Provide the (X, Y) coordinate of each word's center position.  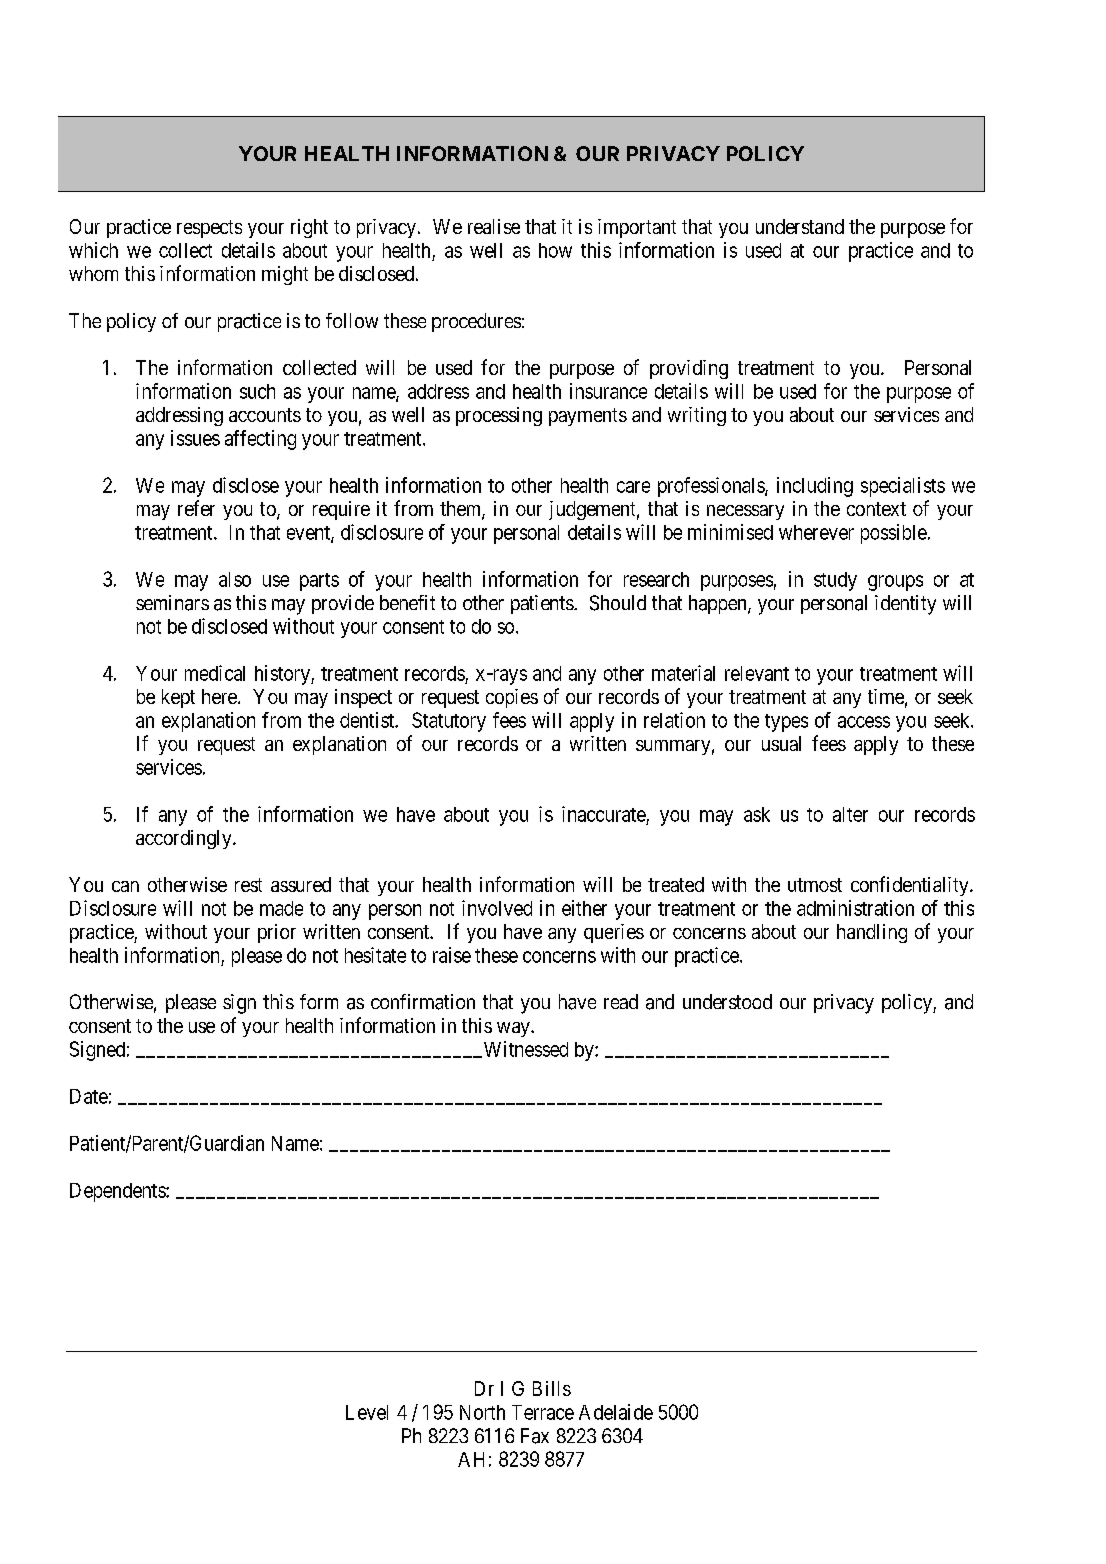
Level (367, 1412)
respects (209, 229)
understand (800, 226)
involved (497, 908)
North (482, 1412)
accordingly (185, 839)
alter (850, 814)
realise (494, 226)
